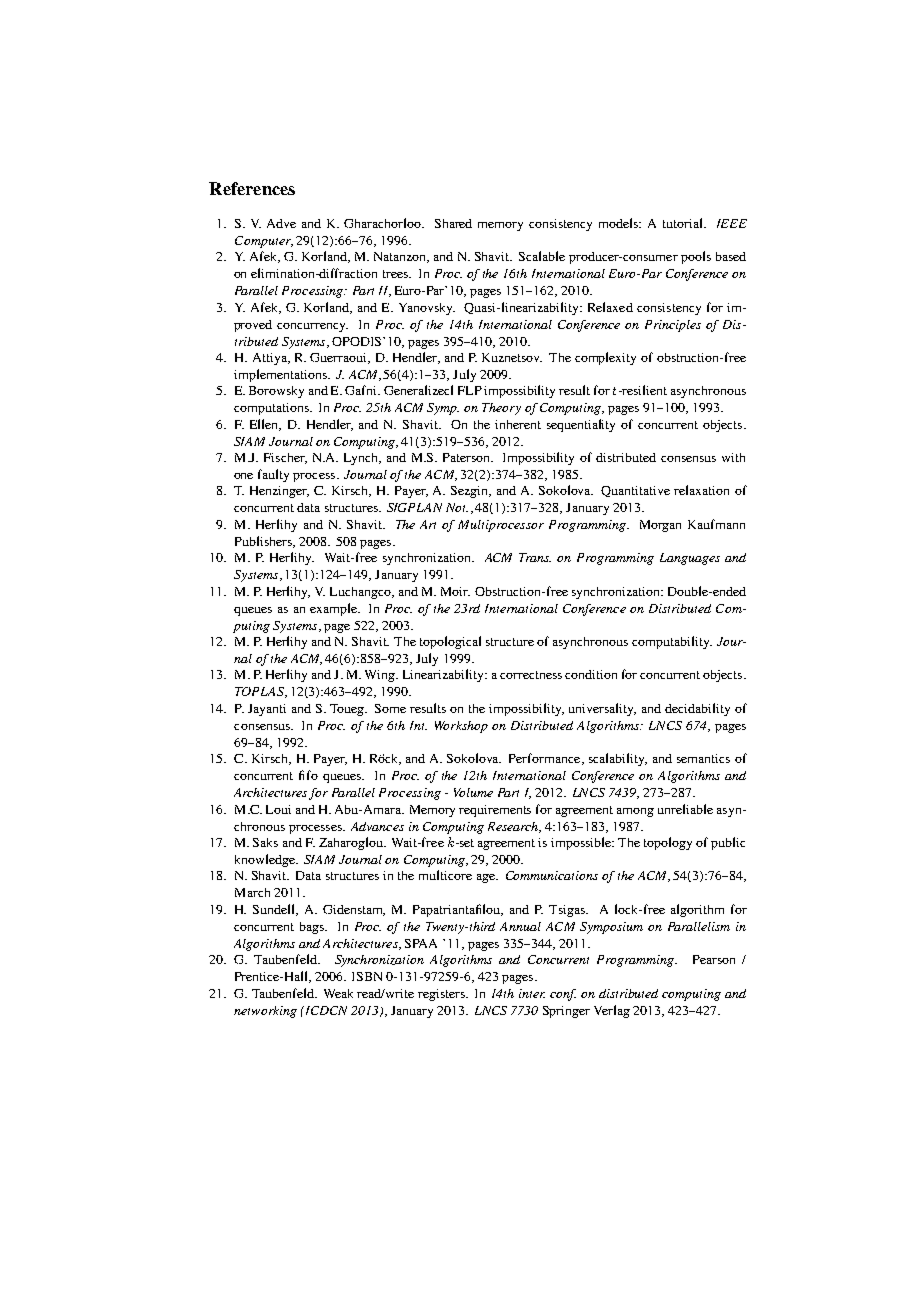  I want to click on Fischer, so click(285, 458).
